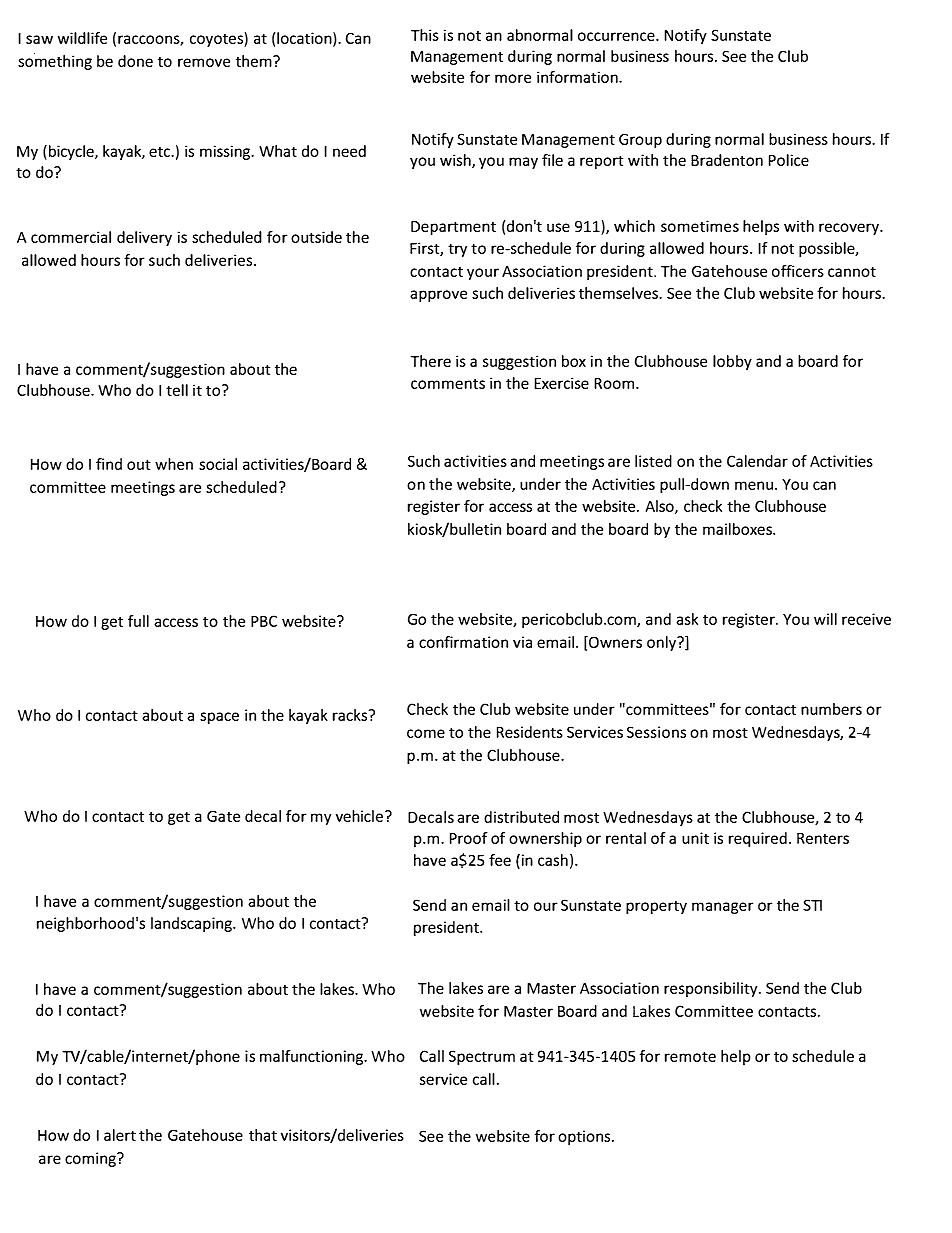  Describe the element at coordinates (482, 1057) in the screenshot. I see `Spectrum` at that location.
